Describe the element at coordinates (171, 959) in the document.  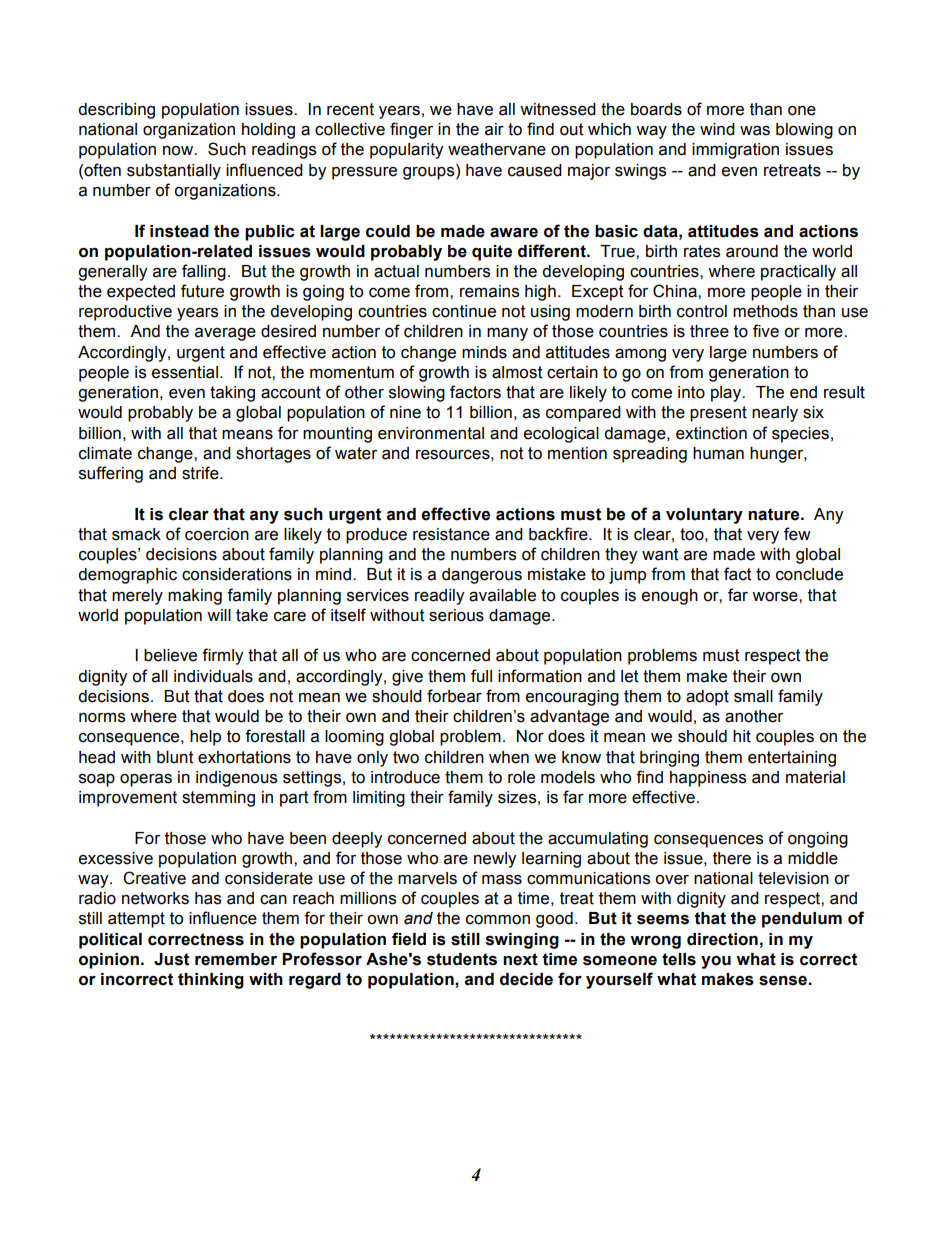
I see `Just` at that location.
